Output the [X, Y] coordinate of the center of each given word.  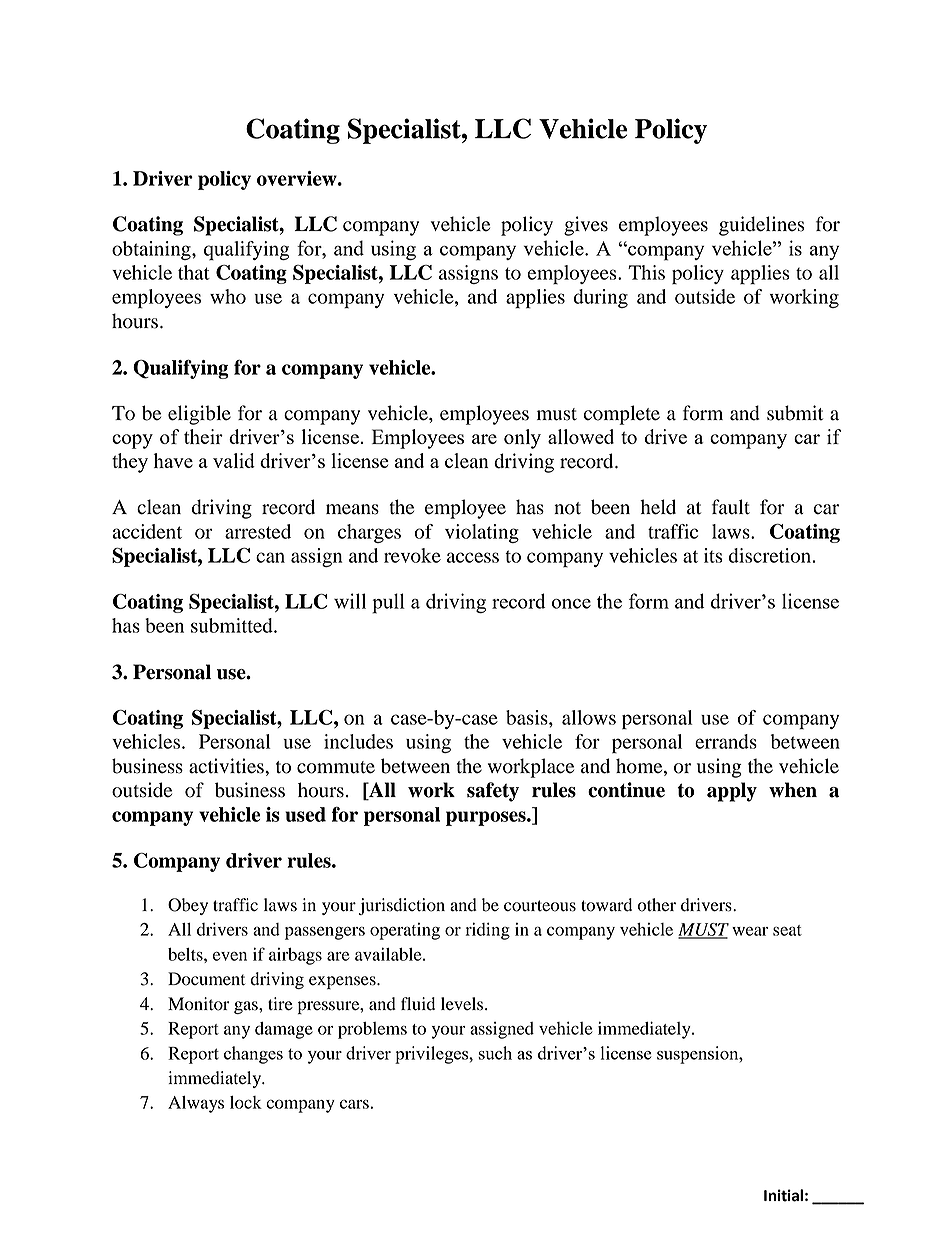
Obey [188, 906]
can [270, 557]
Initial [783, 1195]
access [473, 557]
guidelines [762, 226]
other [657, 905]
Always [196, 1104]
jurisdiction [402, 906]
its [713, 555]
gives [586, 226]
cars [354, 1104]
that [194, 272]
